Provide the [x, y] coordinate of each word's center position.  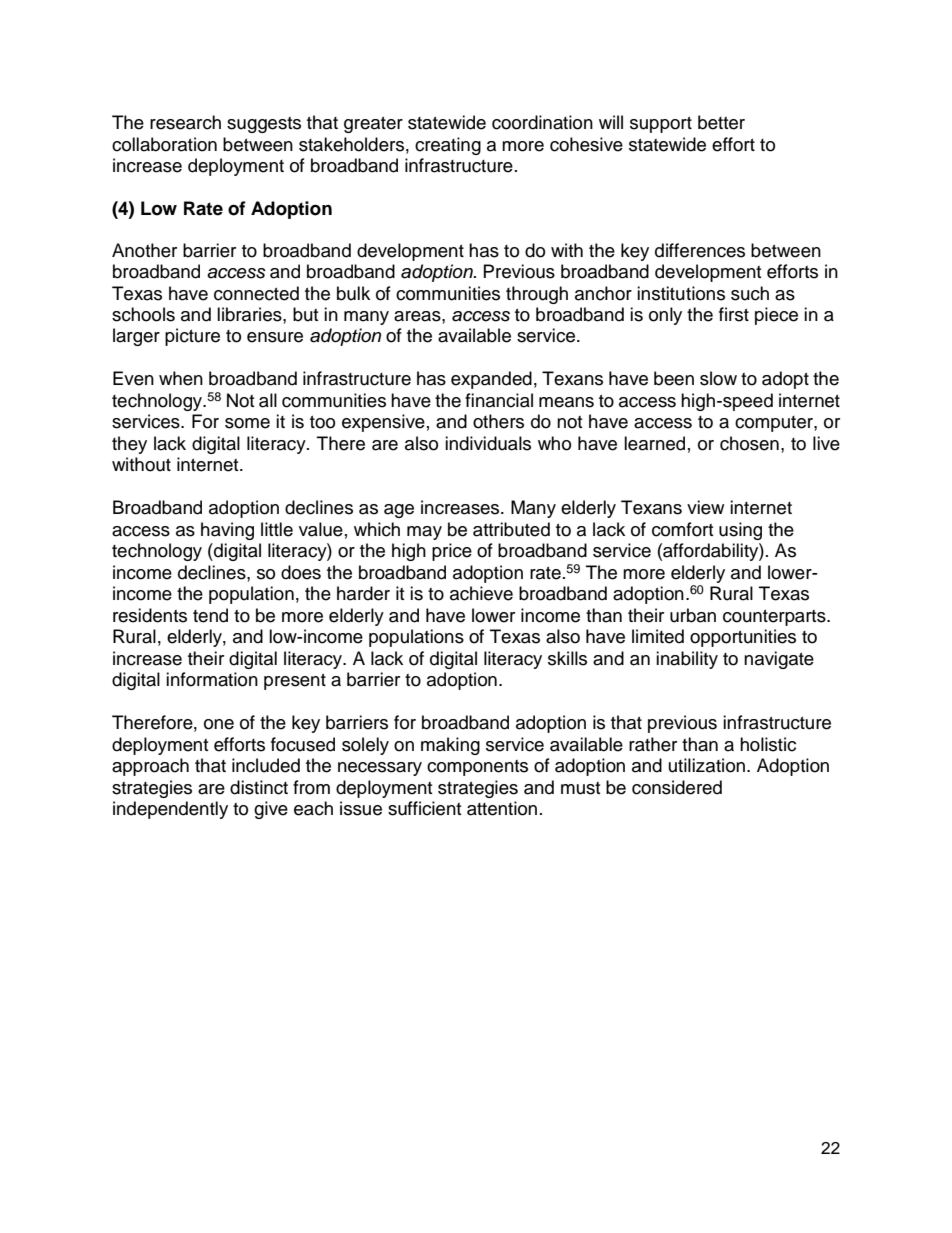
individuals [488, 443]
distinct [259, 787]
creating [448, 146]
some [247, 423]
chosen [749, 443]
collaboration [164, 144]
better [721, 122]
